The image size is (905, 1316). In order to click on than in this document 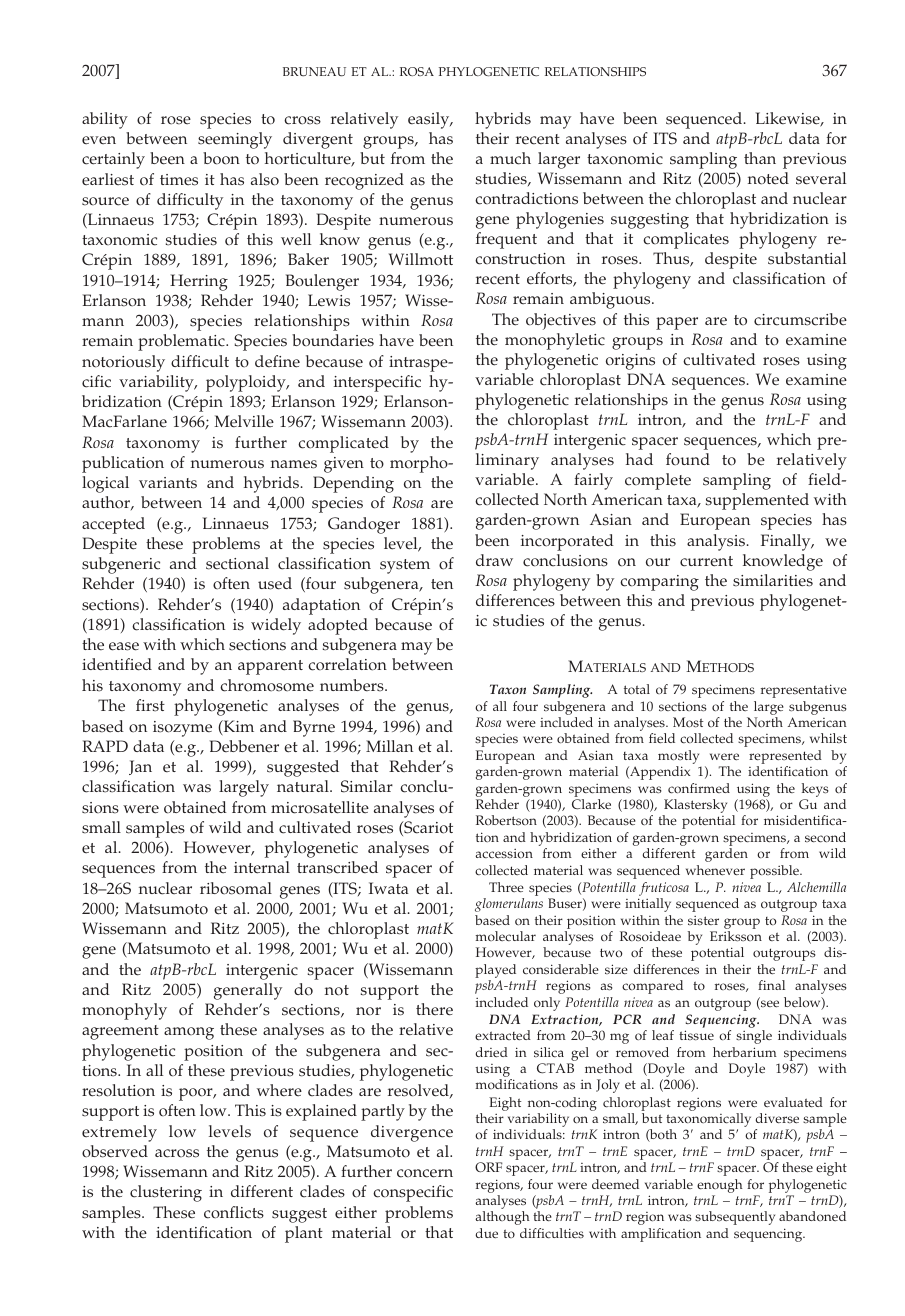, I will do `click(760, 158)`.
